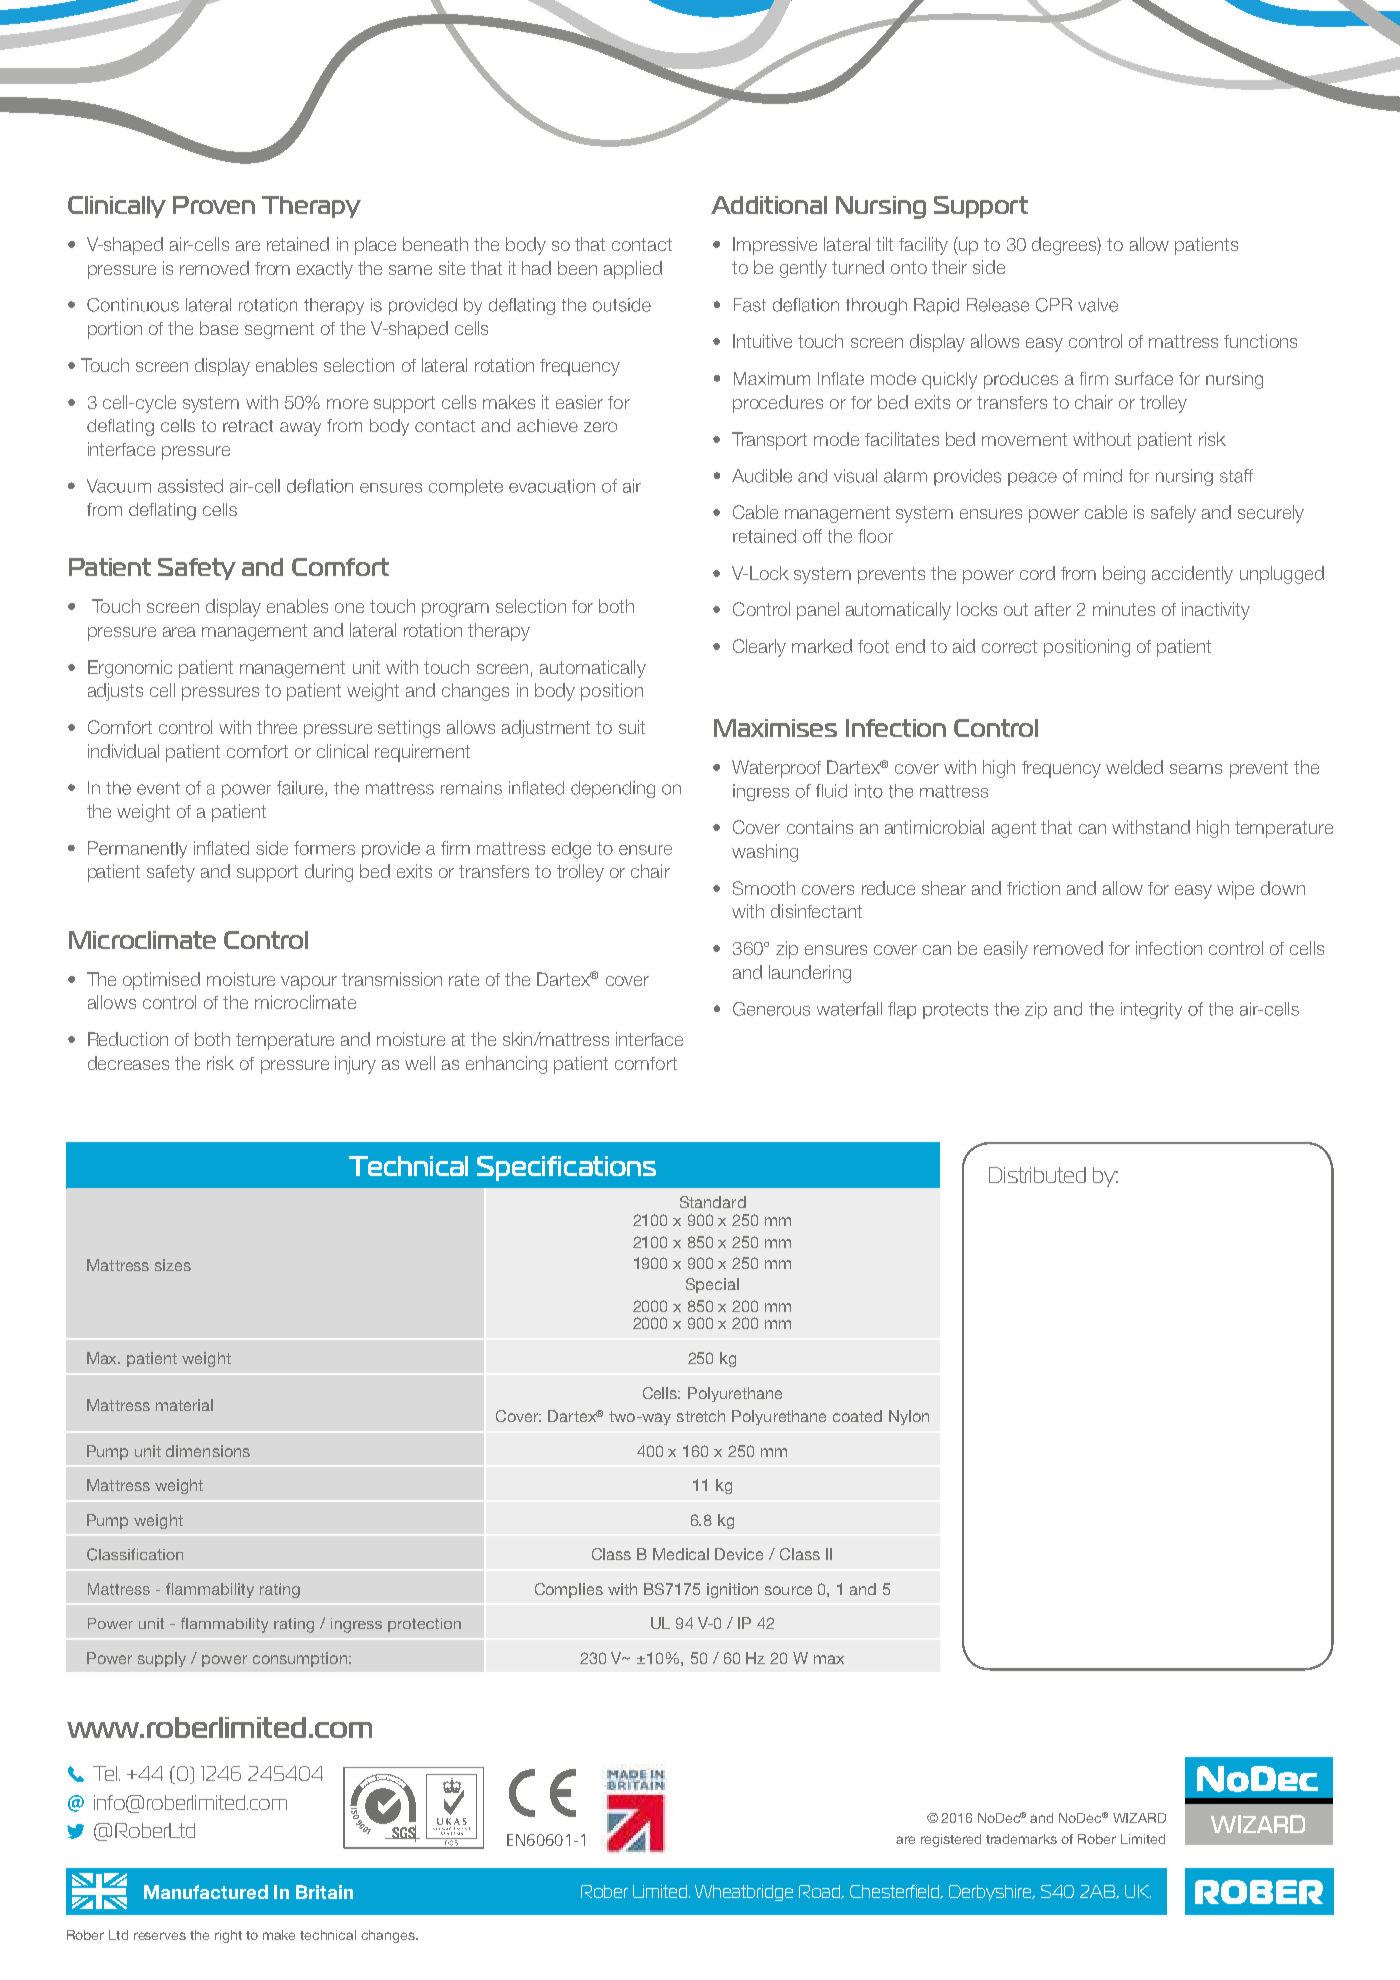 The image size is (1400, 1980). What do you see at coordinates (821, 1892) in the screenshot?
I see `Road` at bounding box center [821, 1892].
